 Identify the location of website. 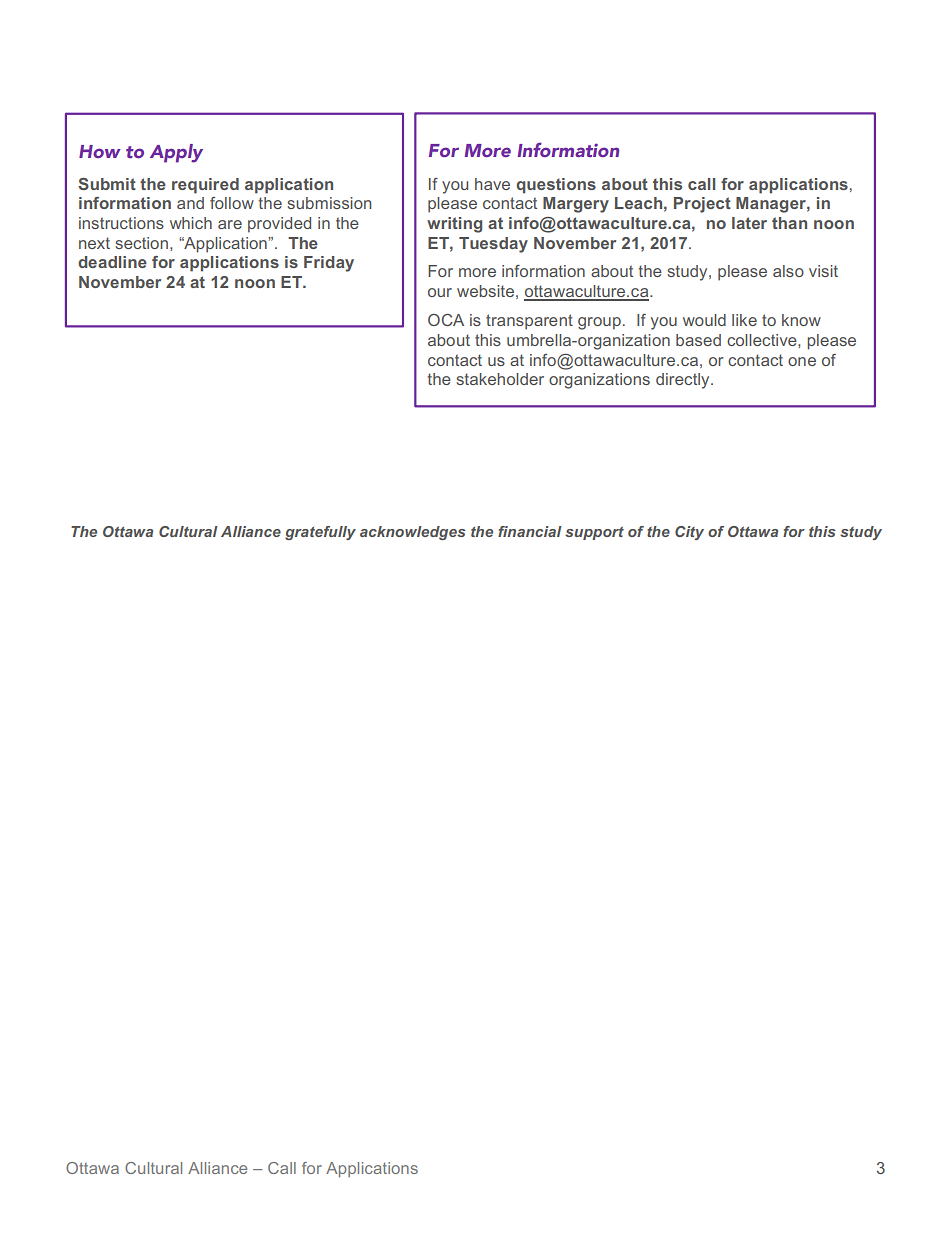
(485, 291).
